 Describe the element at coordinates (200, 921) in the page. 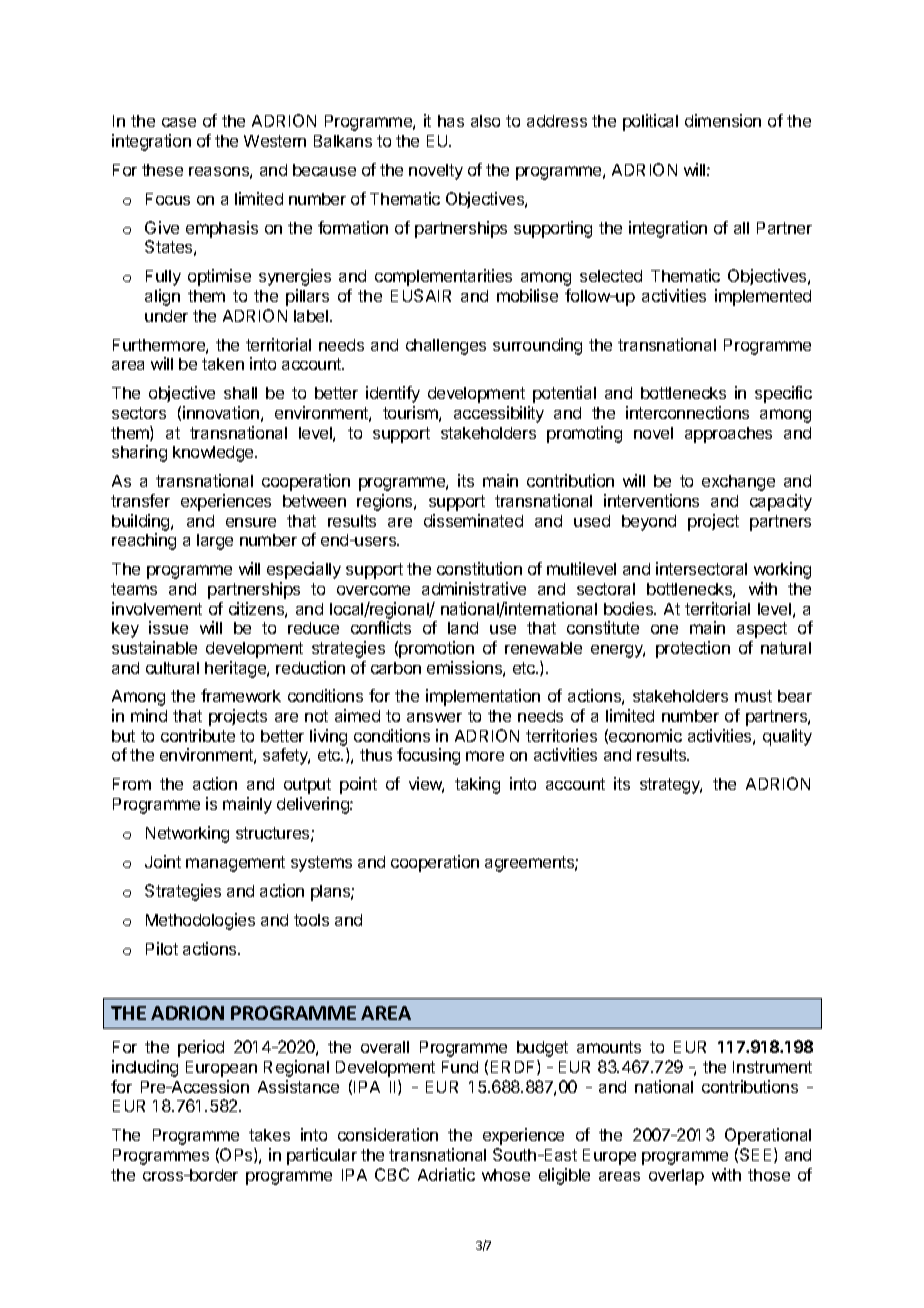

I see `Methodologies` at that location.
